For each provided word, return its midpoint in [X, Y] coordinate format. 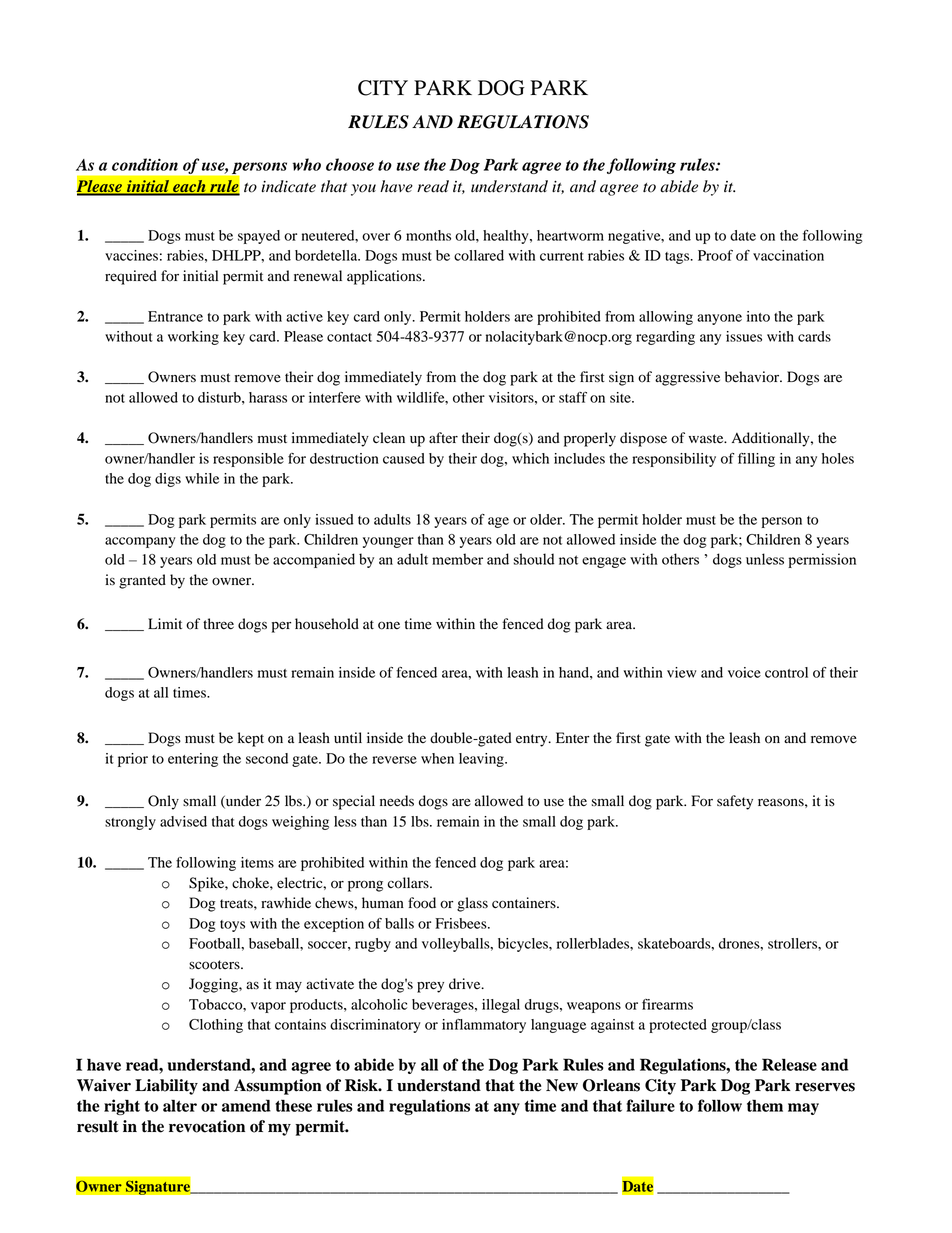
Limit [165, 623]
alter [180, 1106]
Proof [715, 255]
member [457, 559]
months [428, 235]
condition [145, 164]
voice [744, 672]
